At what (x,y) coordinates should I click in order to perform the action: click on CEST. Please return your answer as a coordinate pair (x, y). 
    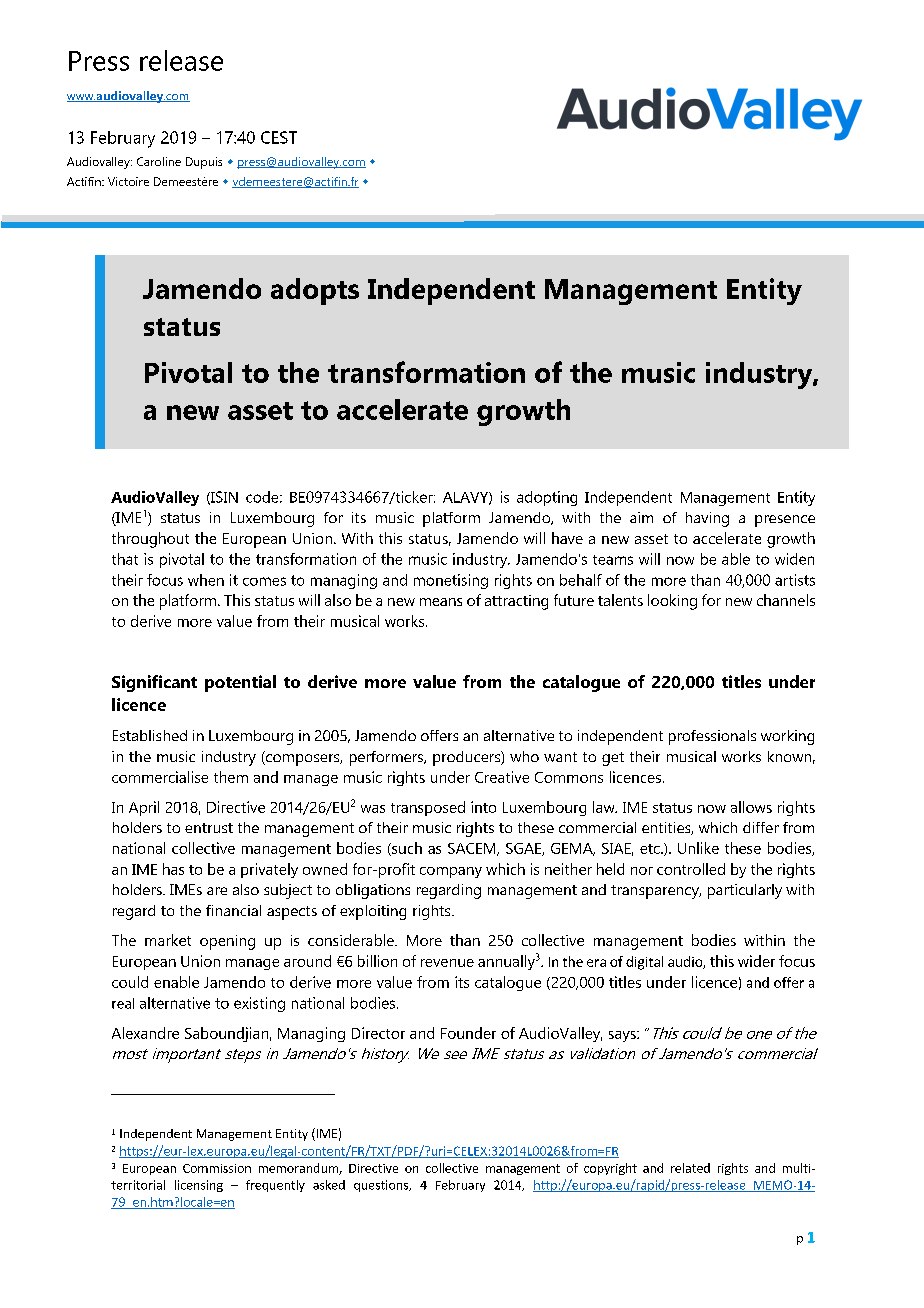
    Looking at the image, I should click on (279, 137).
